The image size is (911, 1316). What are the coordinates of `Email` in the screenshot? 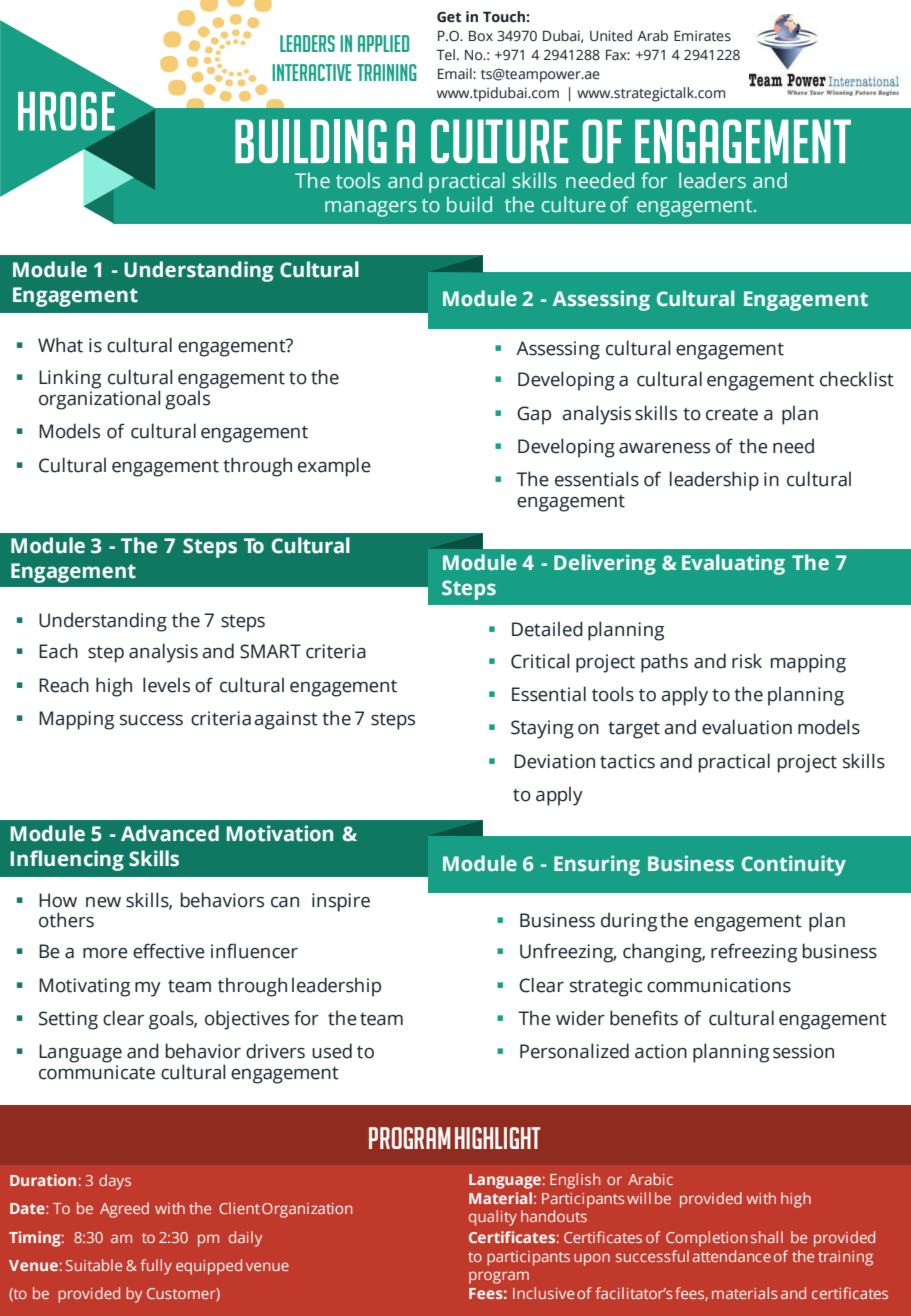 It's located at (456, 73).
